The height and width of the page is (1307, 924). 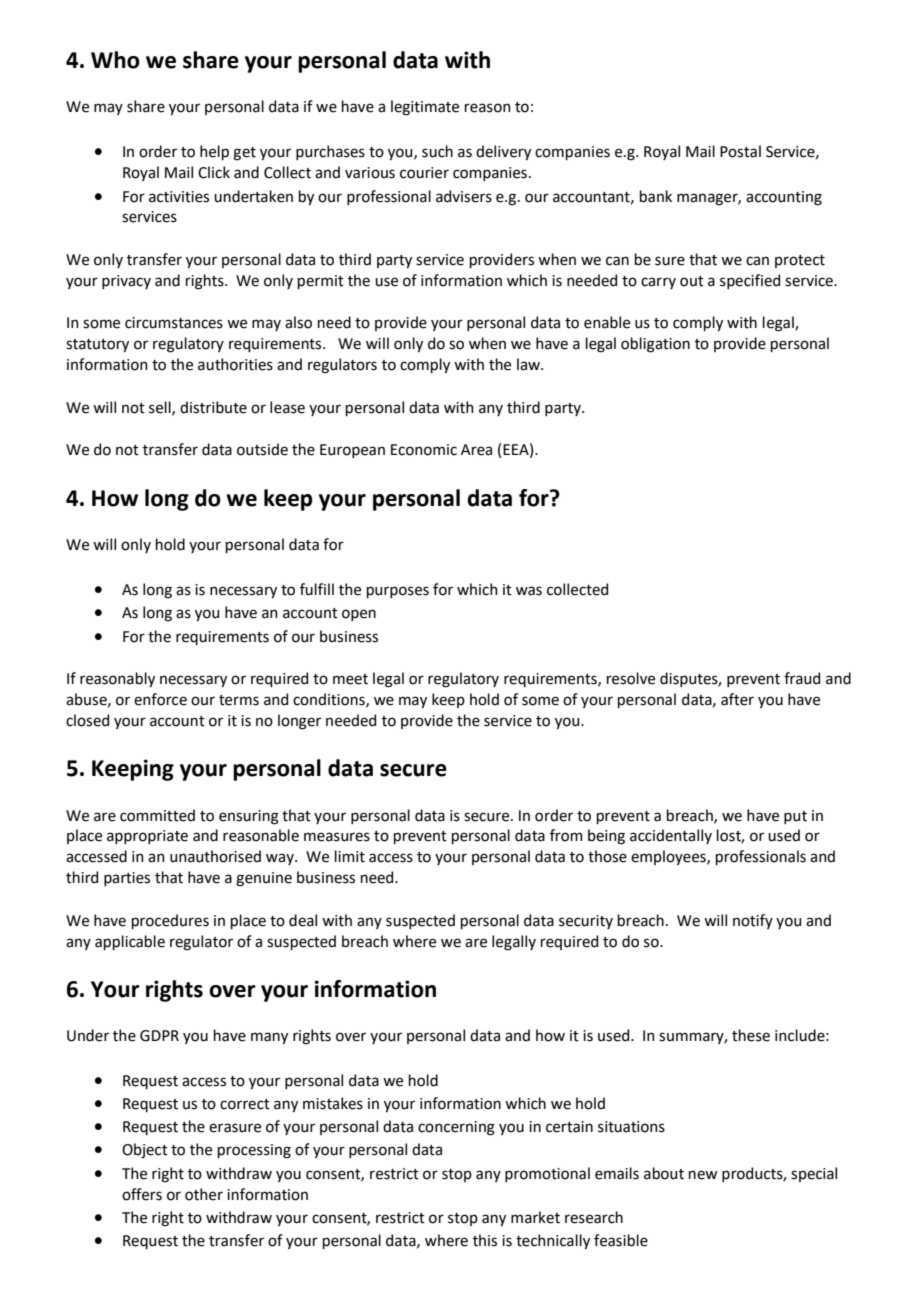 I want to click on law, so click(x=529, y=364).
